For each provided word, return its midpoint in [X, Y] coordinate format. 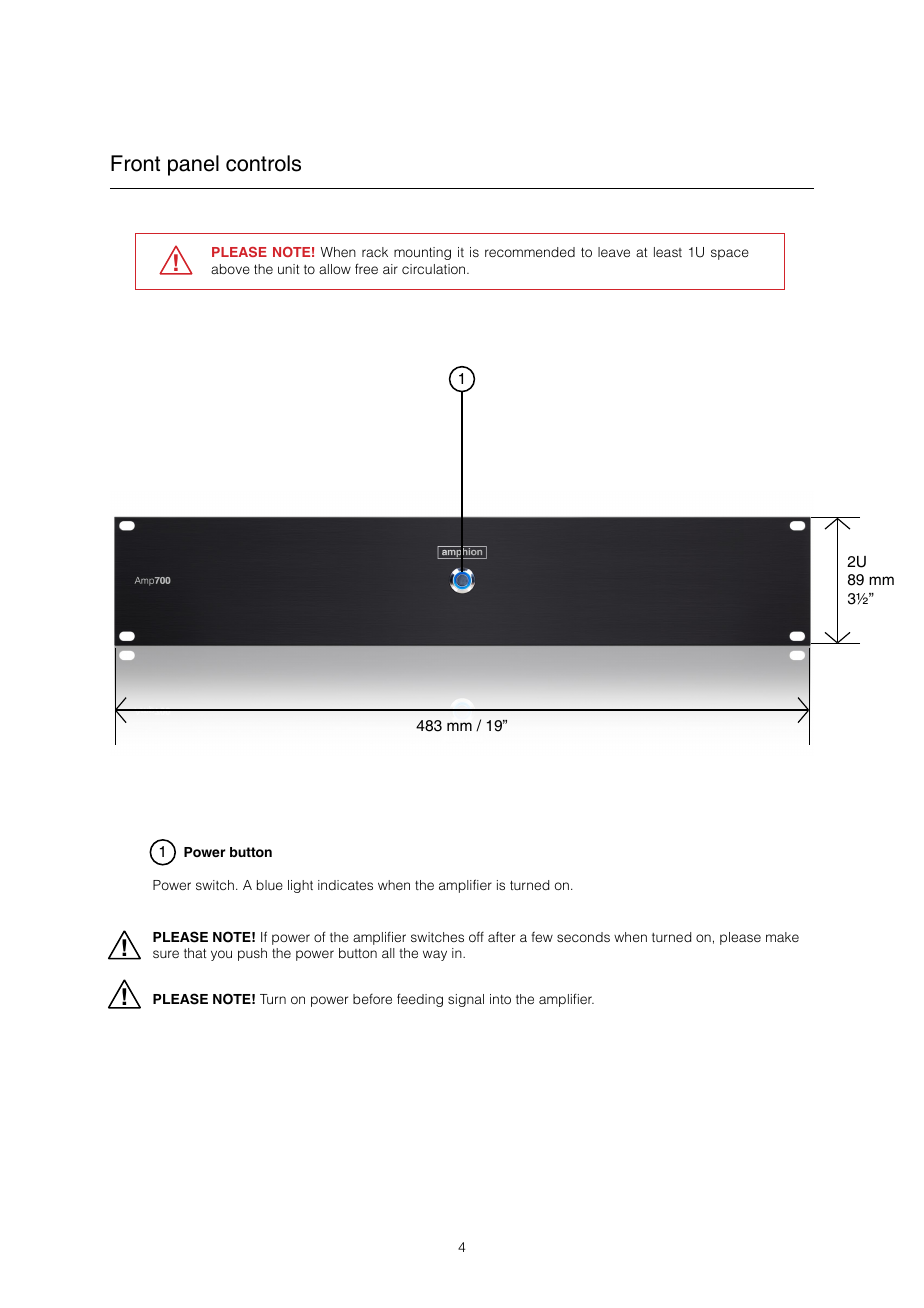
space [730, 254]
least [668, 252]
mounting [422, 253]
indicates [345, 885]
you [221, 955]
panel [193, 165]
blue [270, 885]
